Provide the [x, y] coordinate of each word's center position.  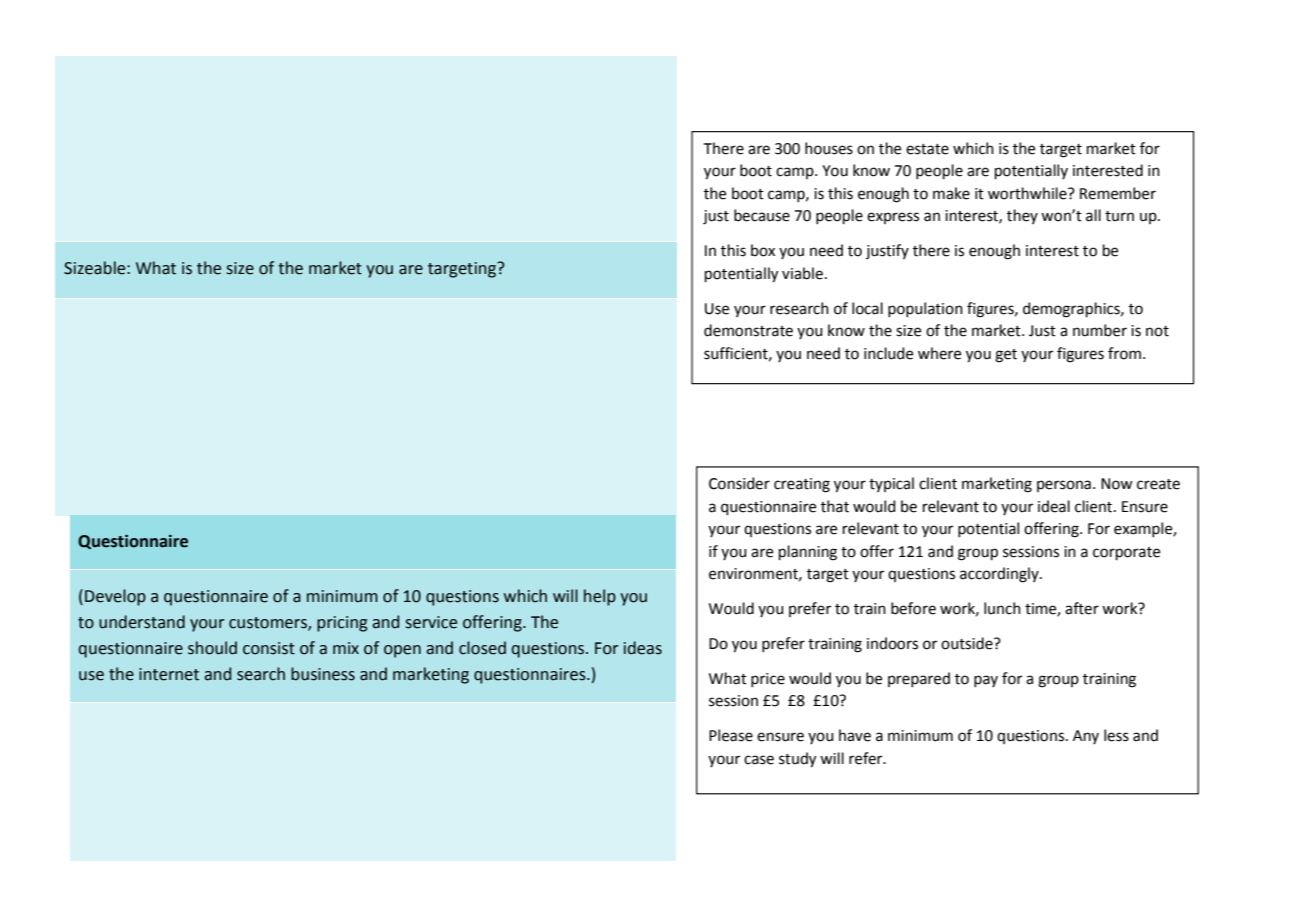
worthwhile [1028, 193]
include [888, 353]
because [762, 215]
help [600, 597]
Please [731, 735]
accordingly [1000, 575]
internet [169, 674]
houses [829, 148]
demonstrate [748, 330]
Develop [115, 597]
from [1124, 353]
